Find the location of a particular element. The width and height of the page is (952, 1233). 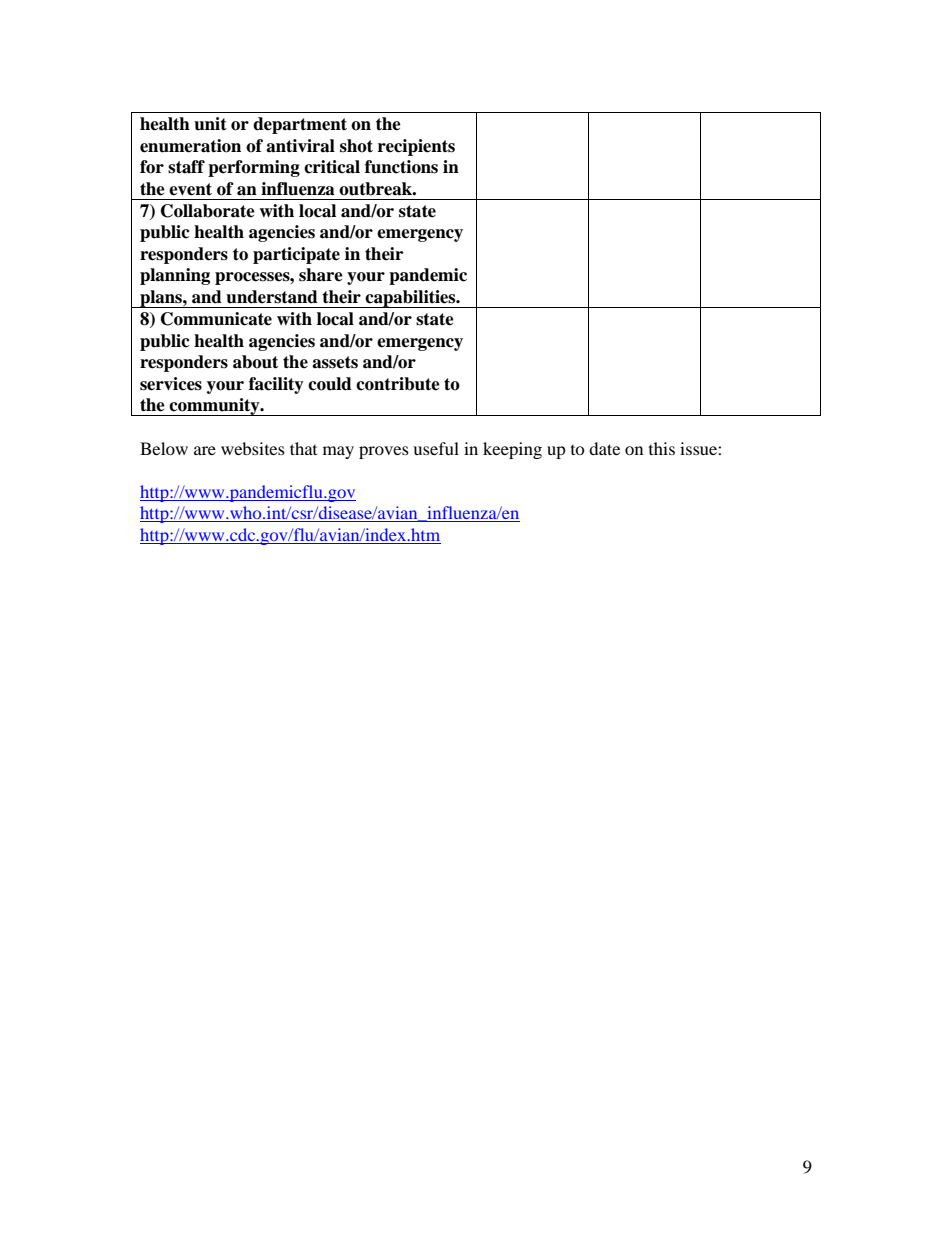

websites is located at coordinates (253, 448).
